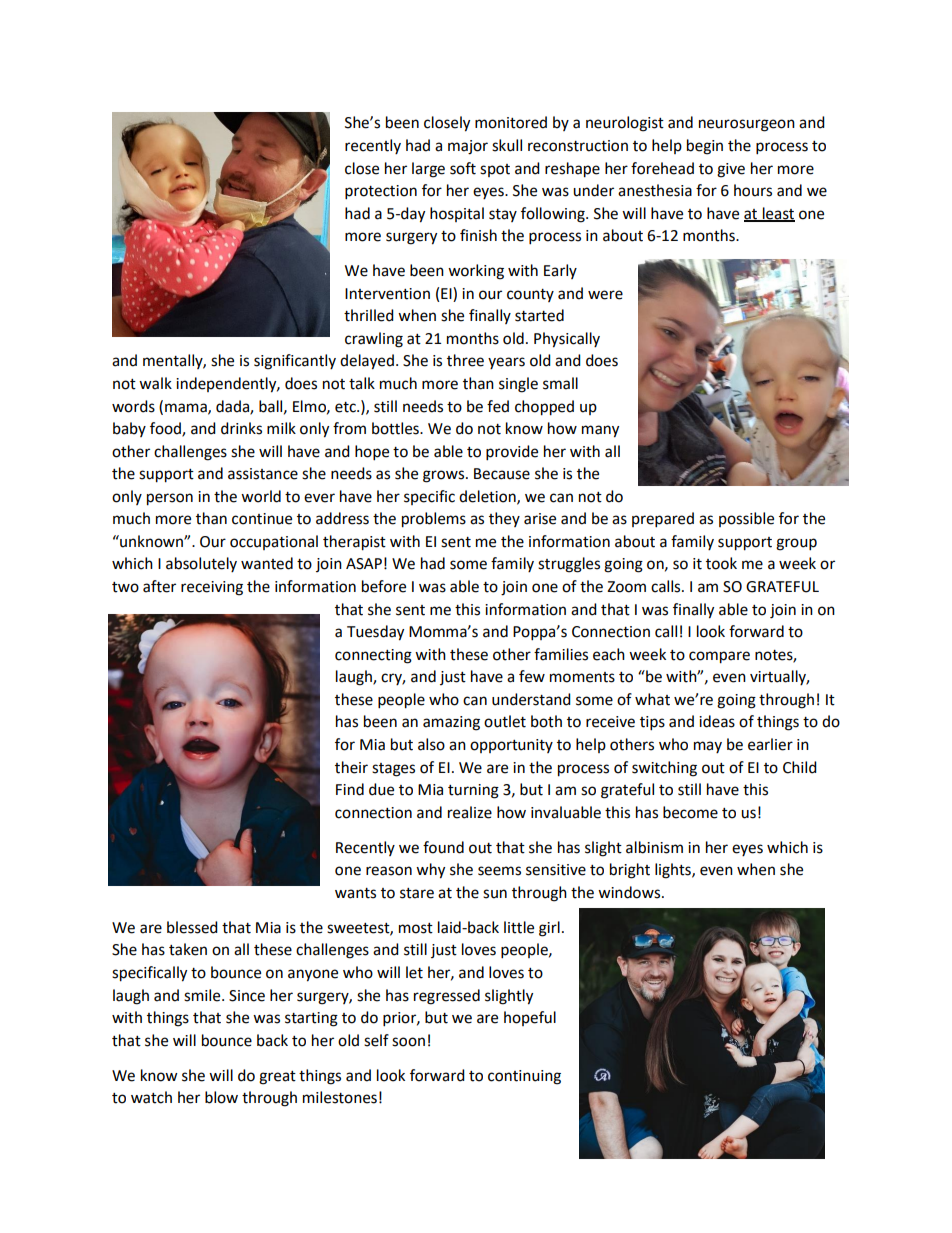  I want to click on begin, so click(705, 147).
